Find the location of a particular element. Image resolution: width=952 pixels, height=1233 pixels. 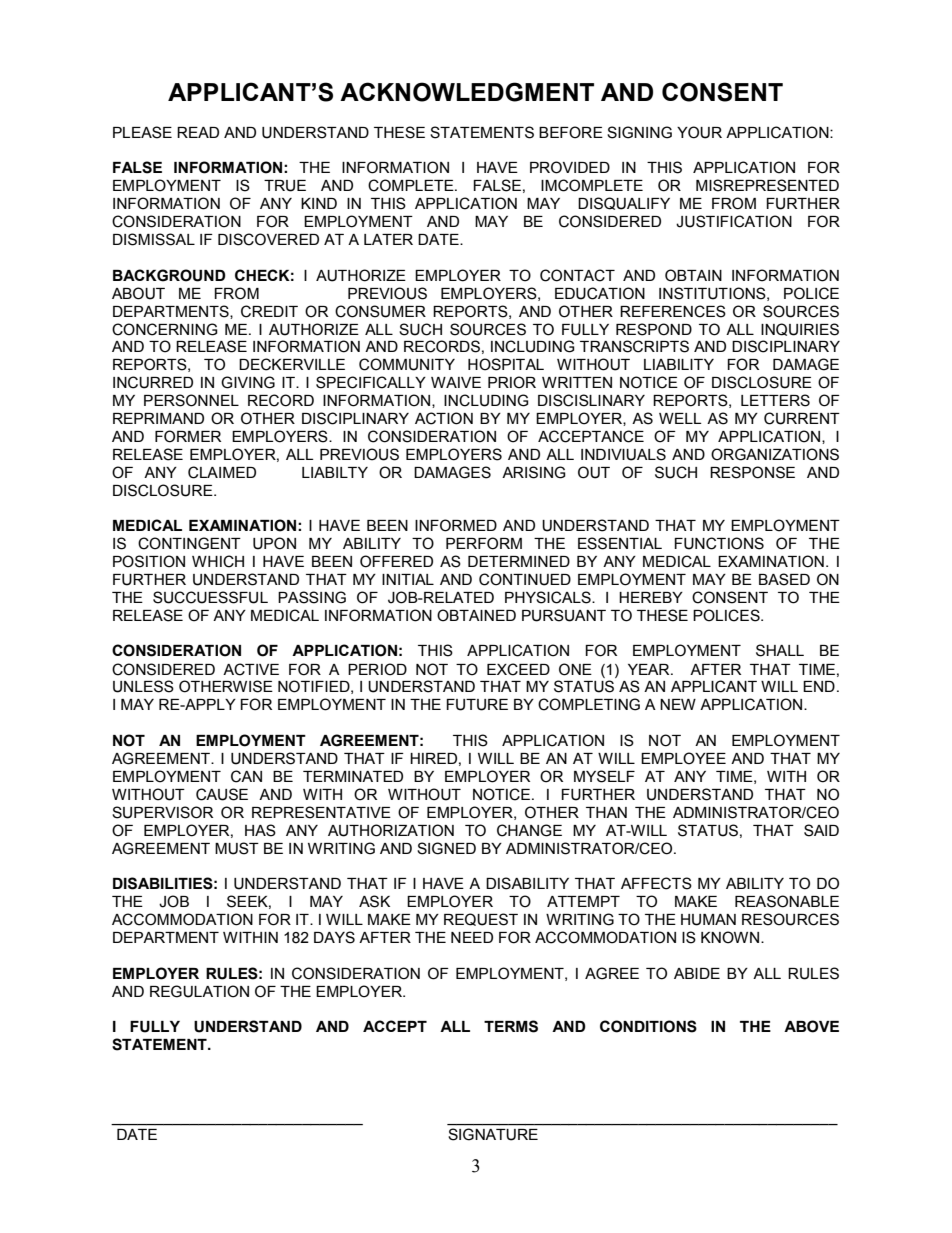

PERFORM is located at coordinates (484, 543).
